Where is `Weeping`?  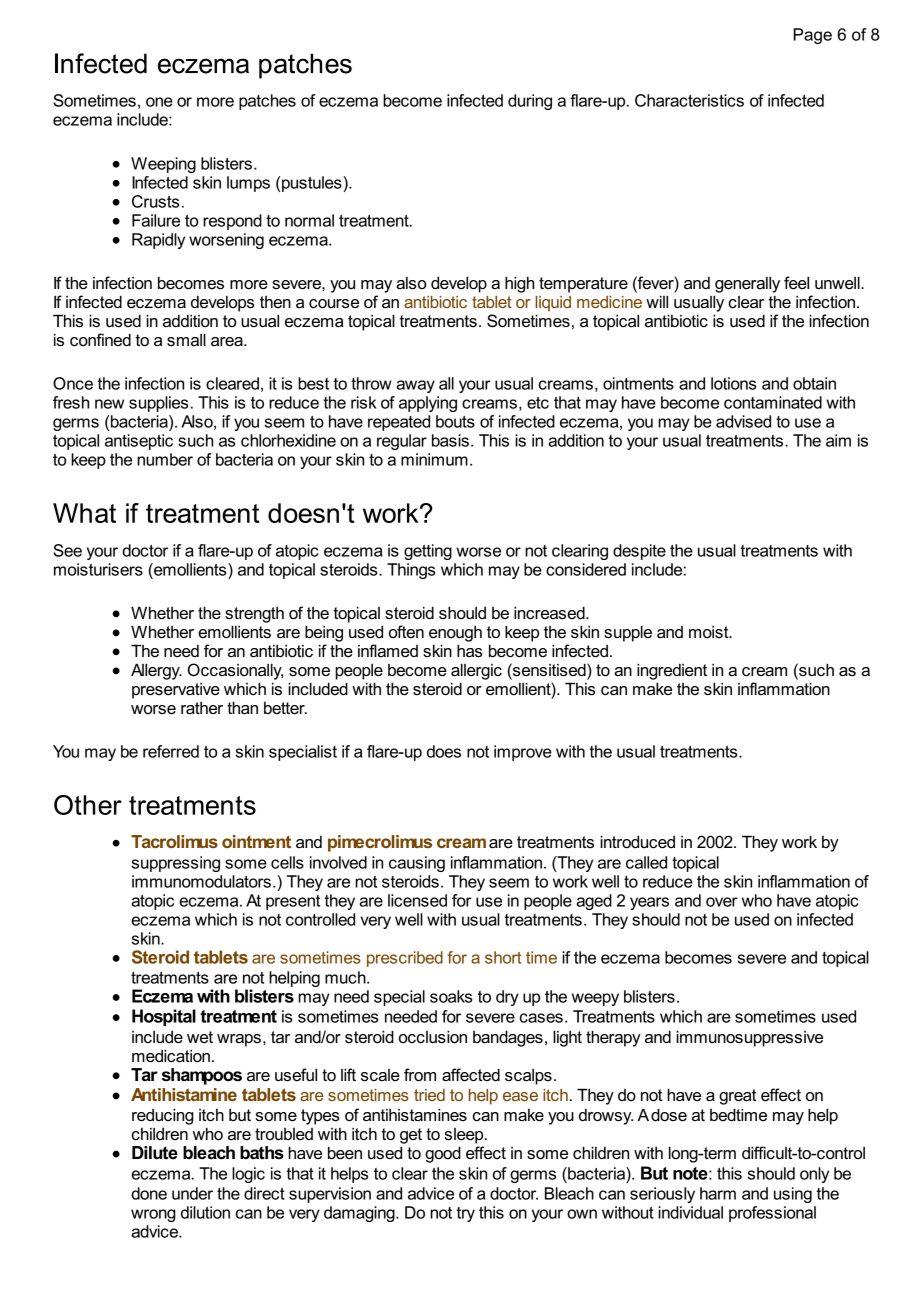
Weeping is located at coordinates (163, 165).
